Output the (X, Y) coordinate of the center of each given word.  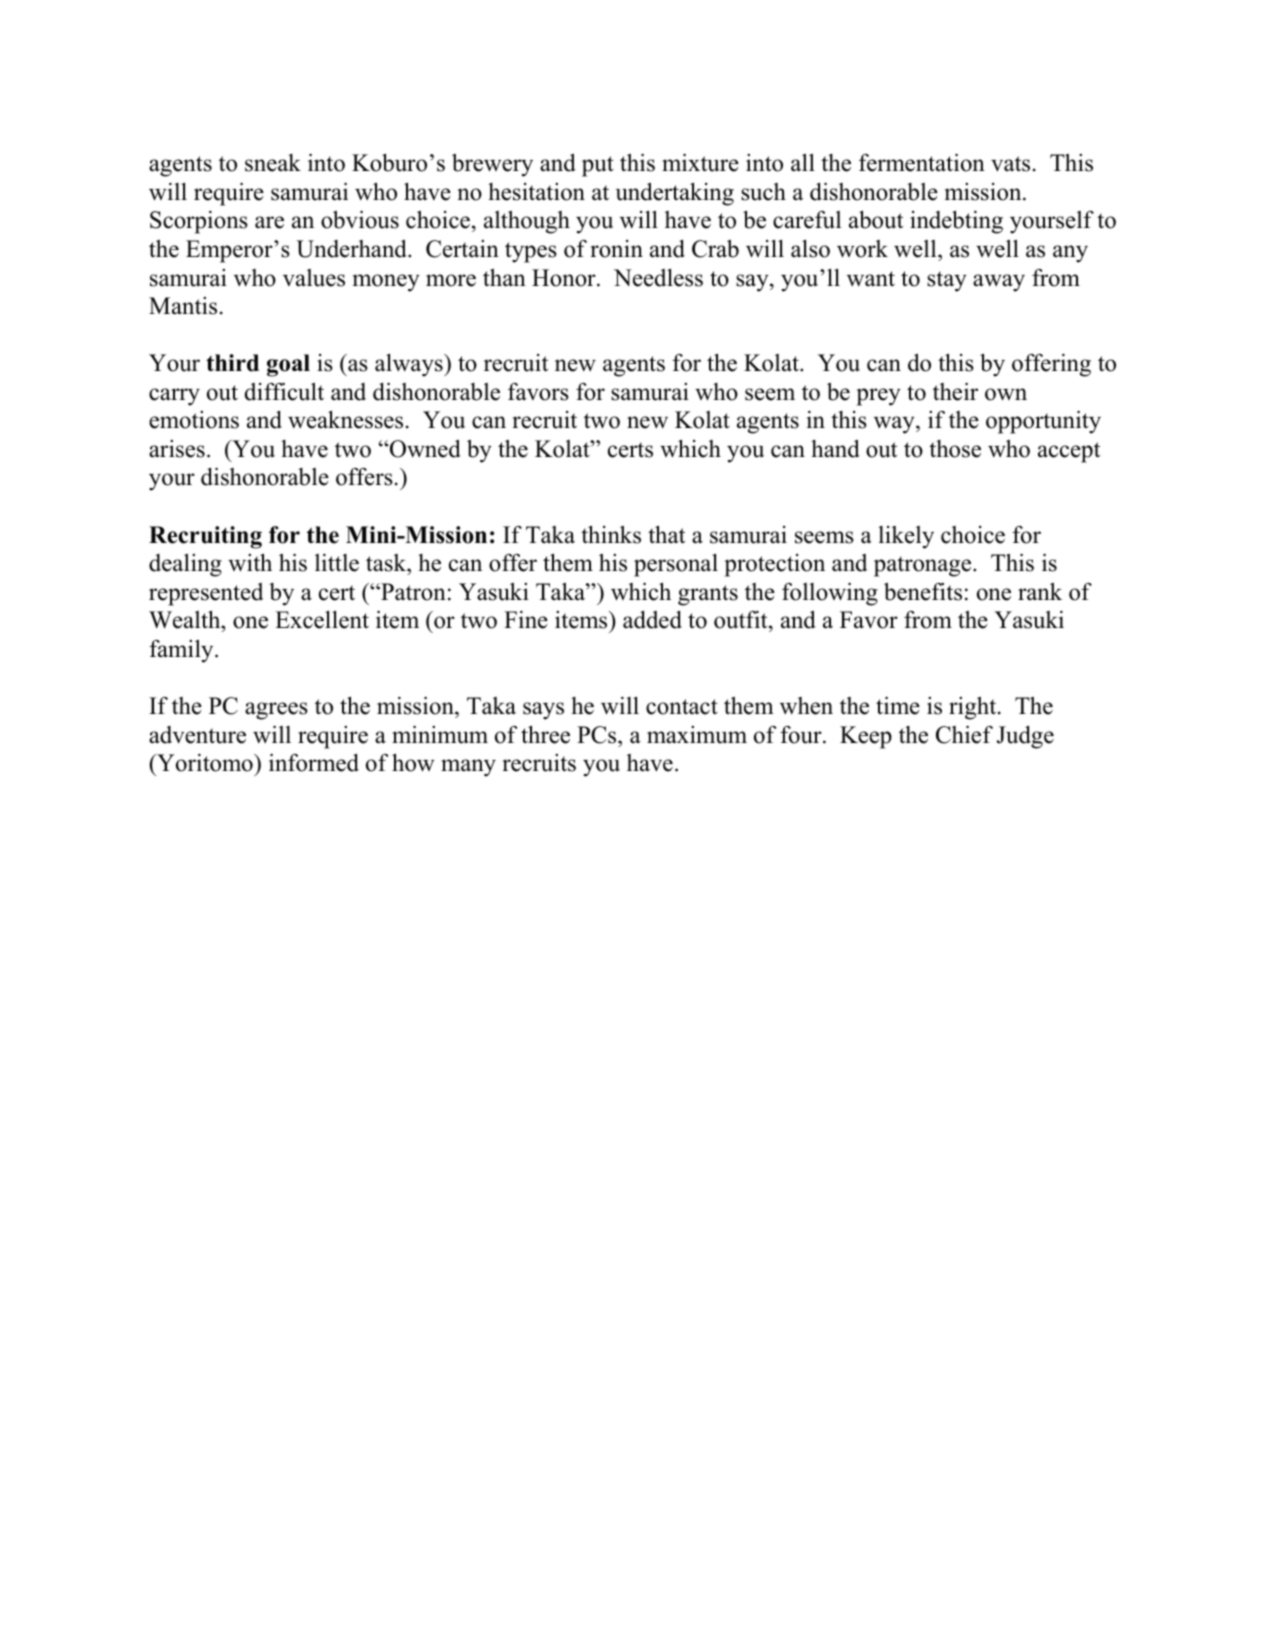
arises (177, 449)
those (955, 449)
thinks (611, 534)
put (598, 166)
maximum (697, 735)
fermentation (922, 162)
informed (314, 762)
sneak (273, 163)
